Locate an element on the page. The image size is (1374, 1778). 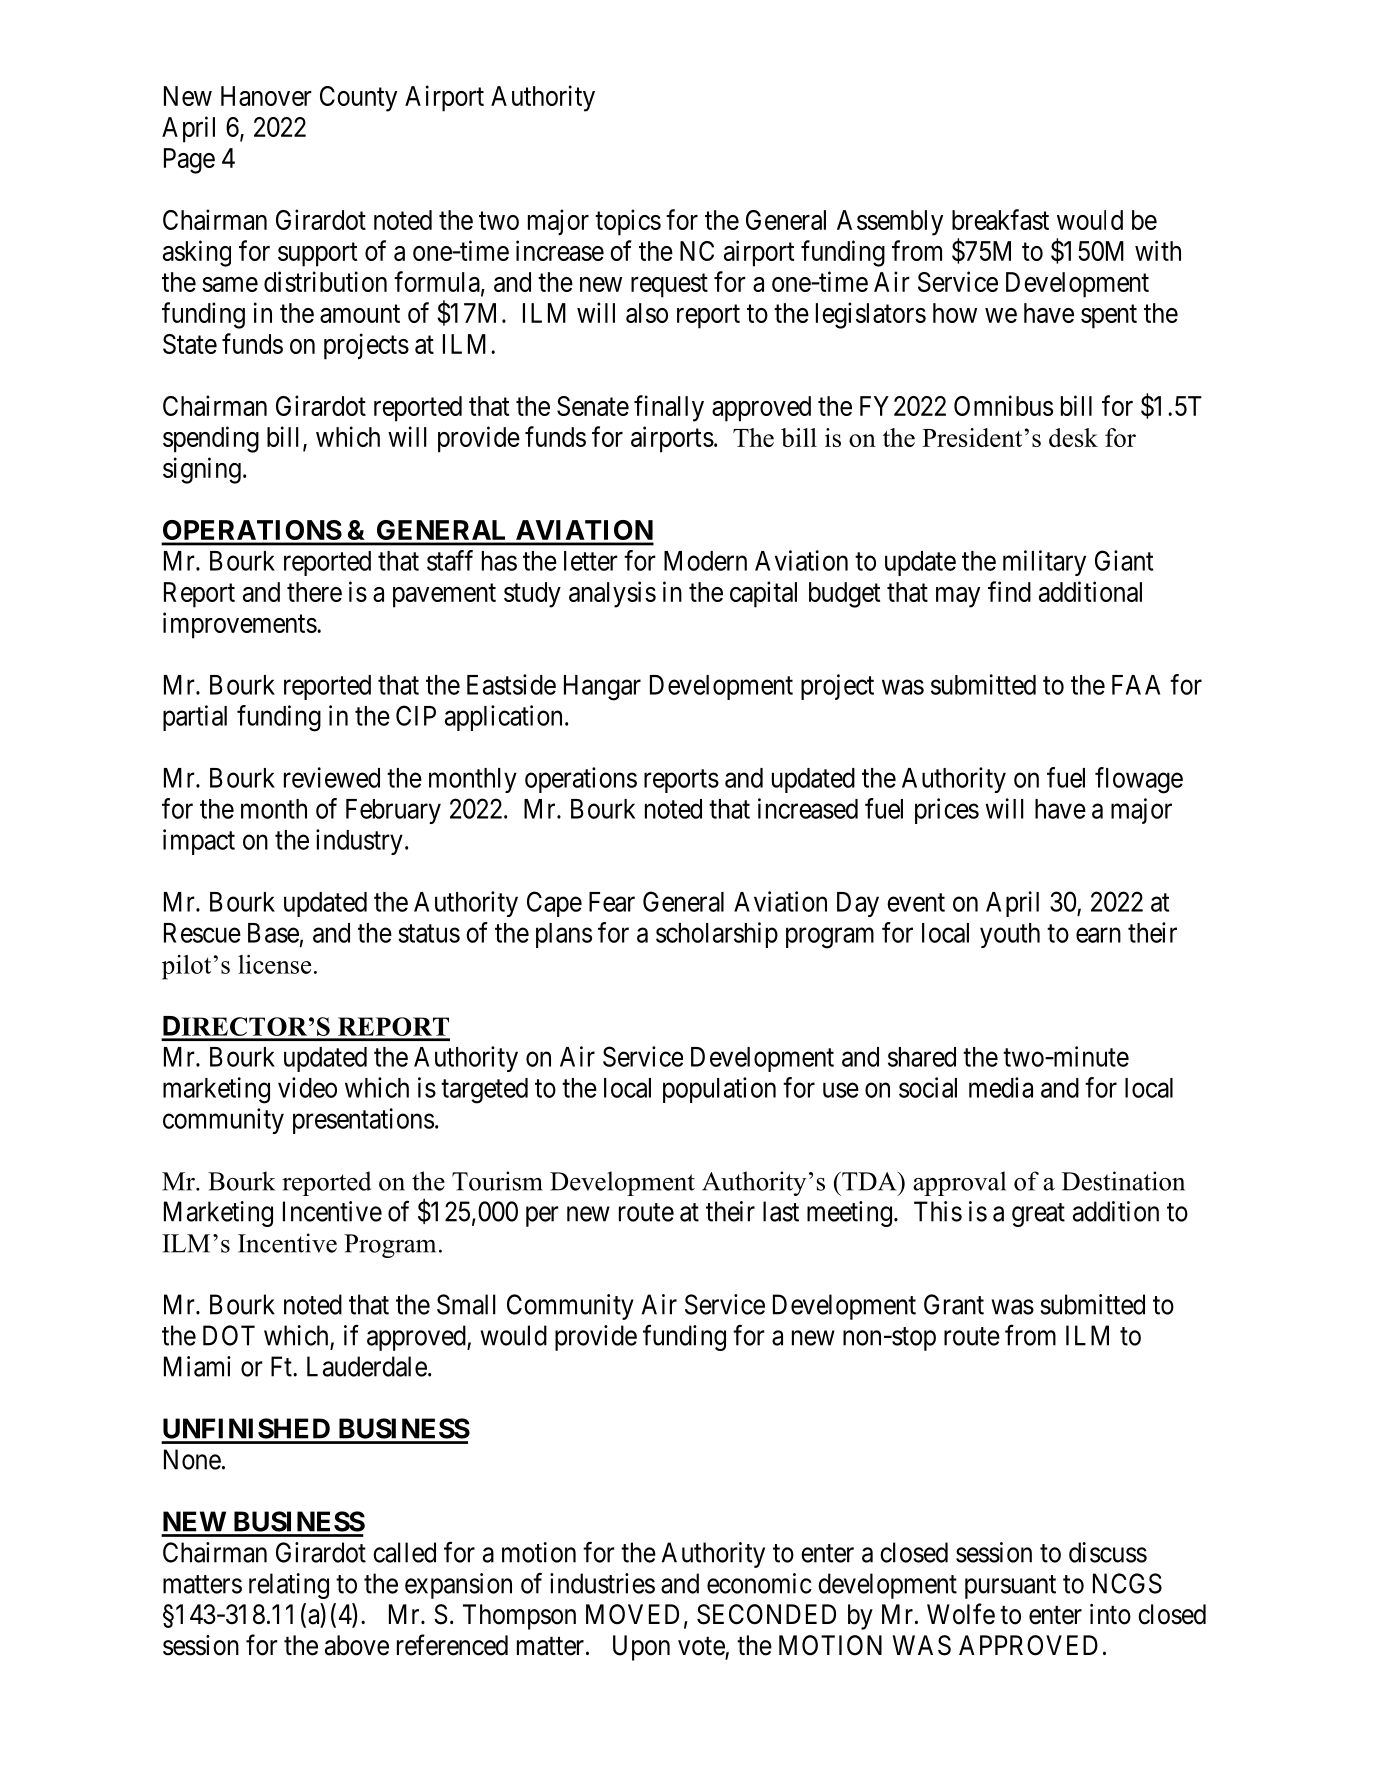
breakfast is located at coordinates (1000, 219).
